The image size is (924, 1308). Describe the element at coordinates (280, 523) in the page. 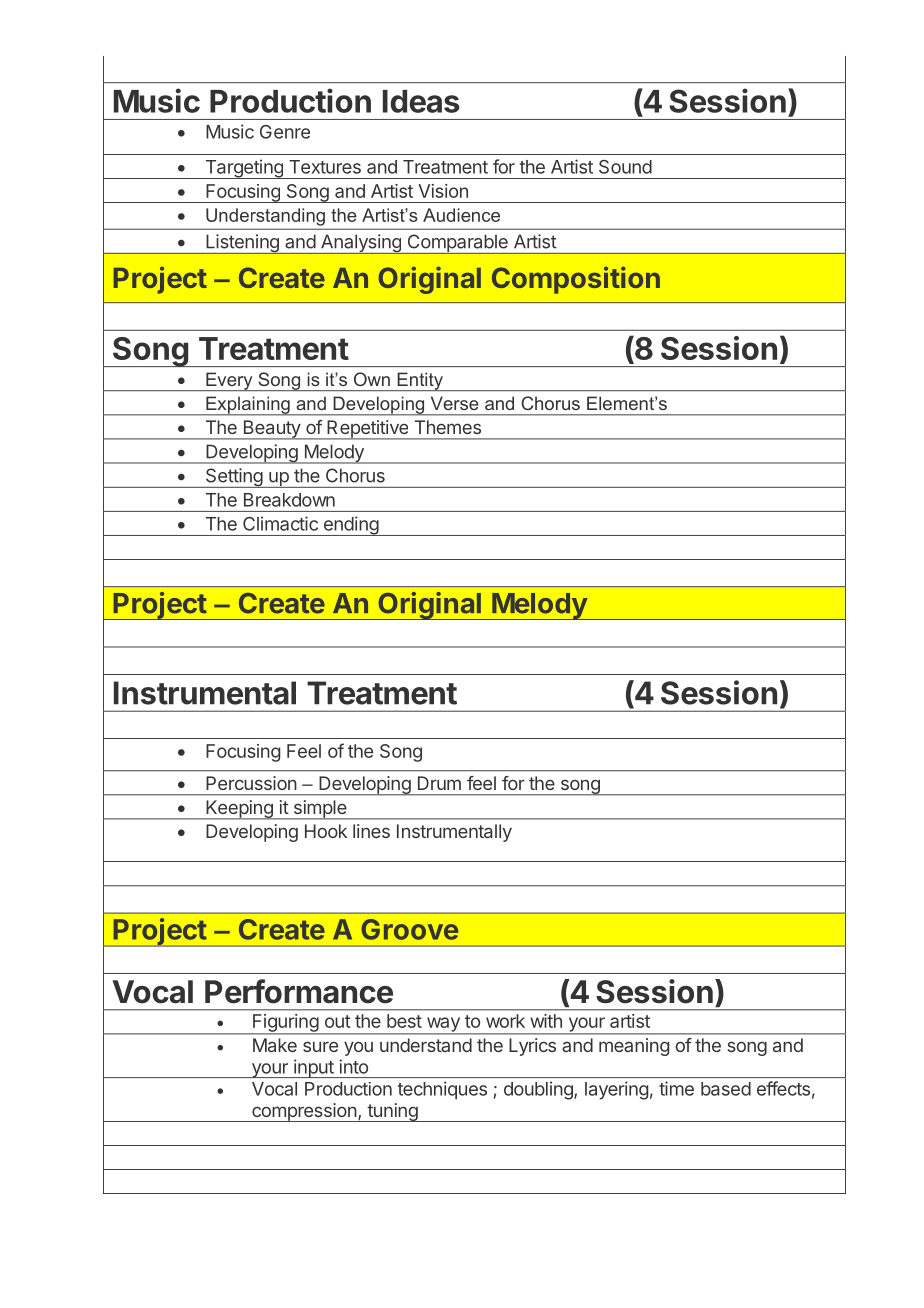

I see `Climactic` at that location.
